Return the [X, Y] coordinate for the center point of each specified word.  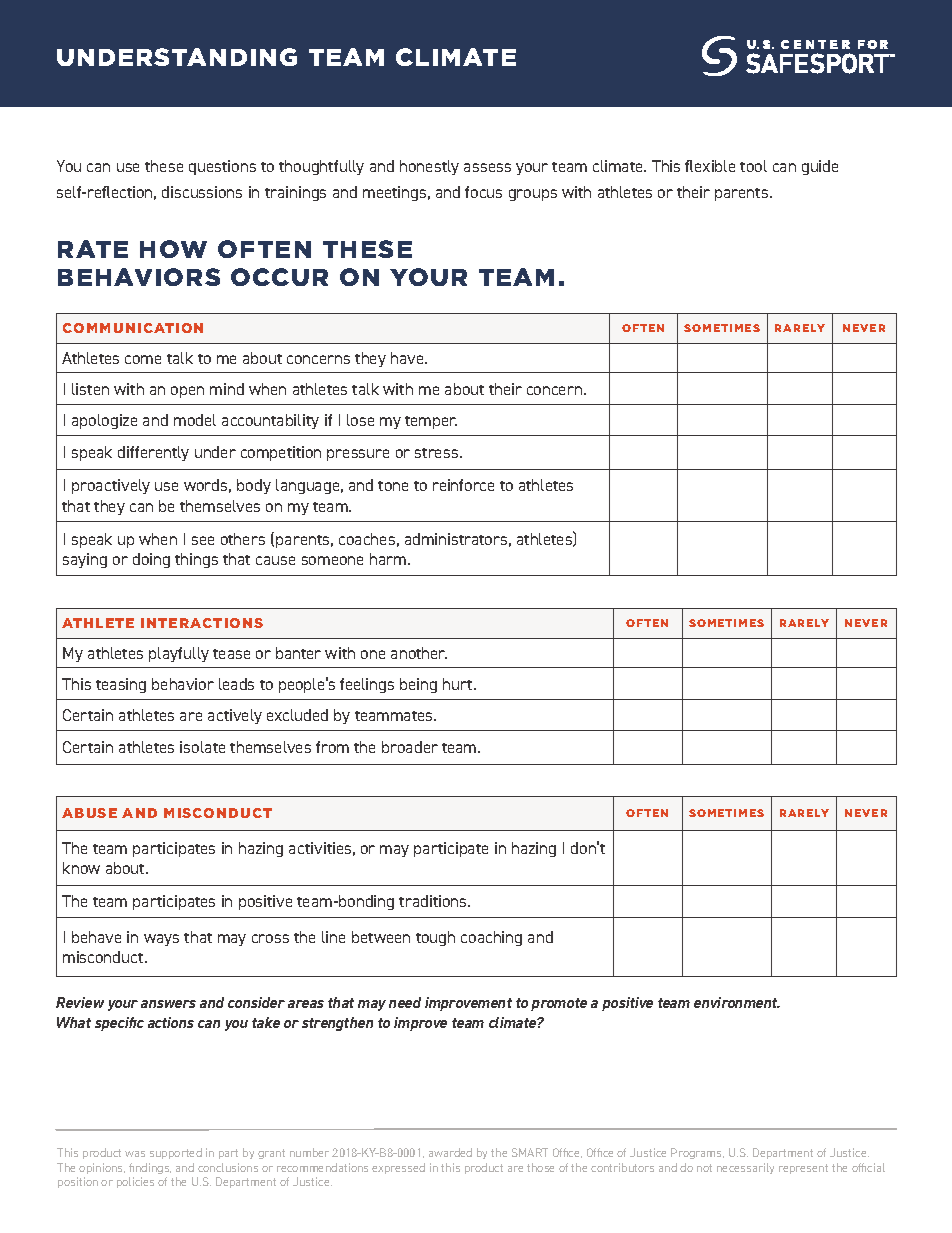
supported [176, 1153]
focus [483, 192]
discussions [202, 192]
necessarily [745, 1168]
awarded [450, 1152]
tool [753, 166]
